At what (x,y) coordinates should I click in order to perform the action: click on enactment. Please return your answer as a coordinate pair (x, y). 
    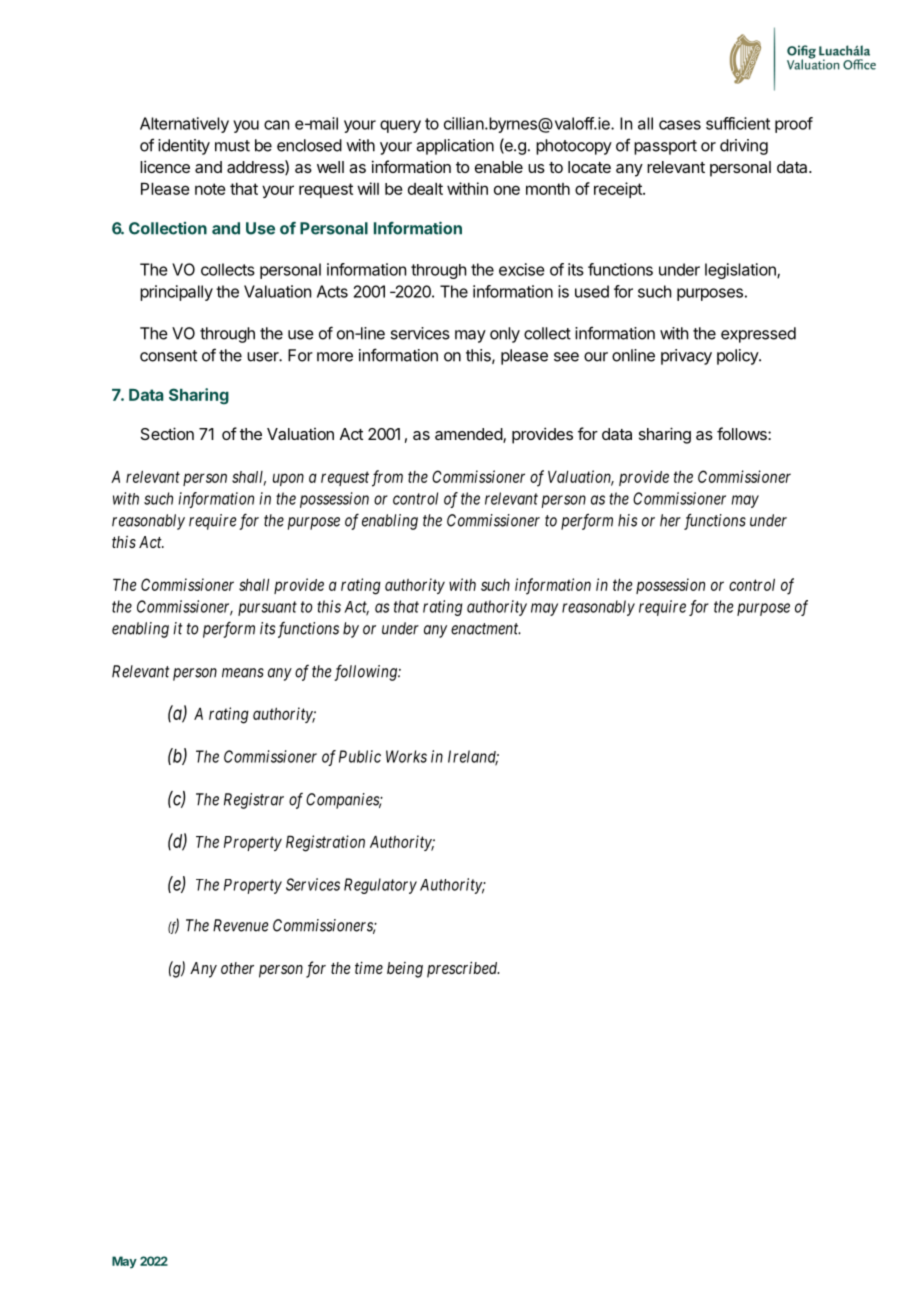
    Looking at the image, I should click on (486, 629).
